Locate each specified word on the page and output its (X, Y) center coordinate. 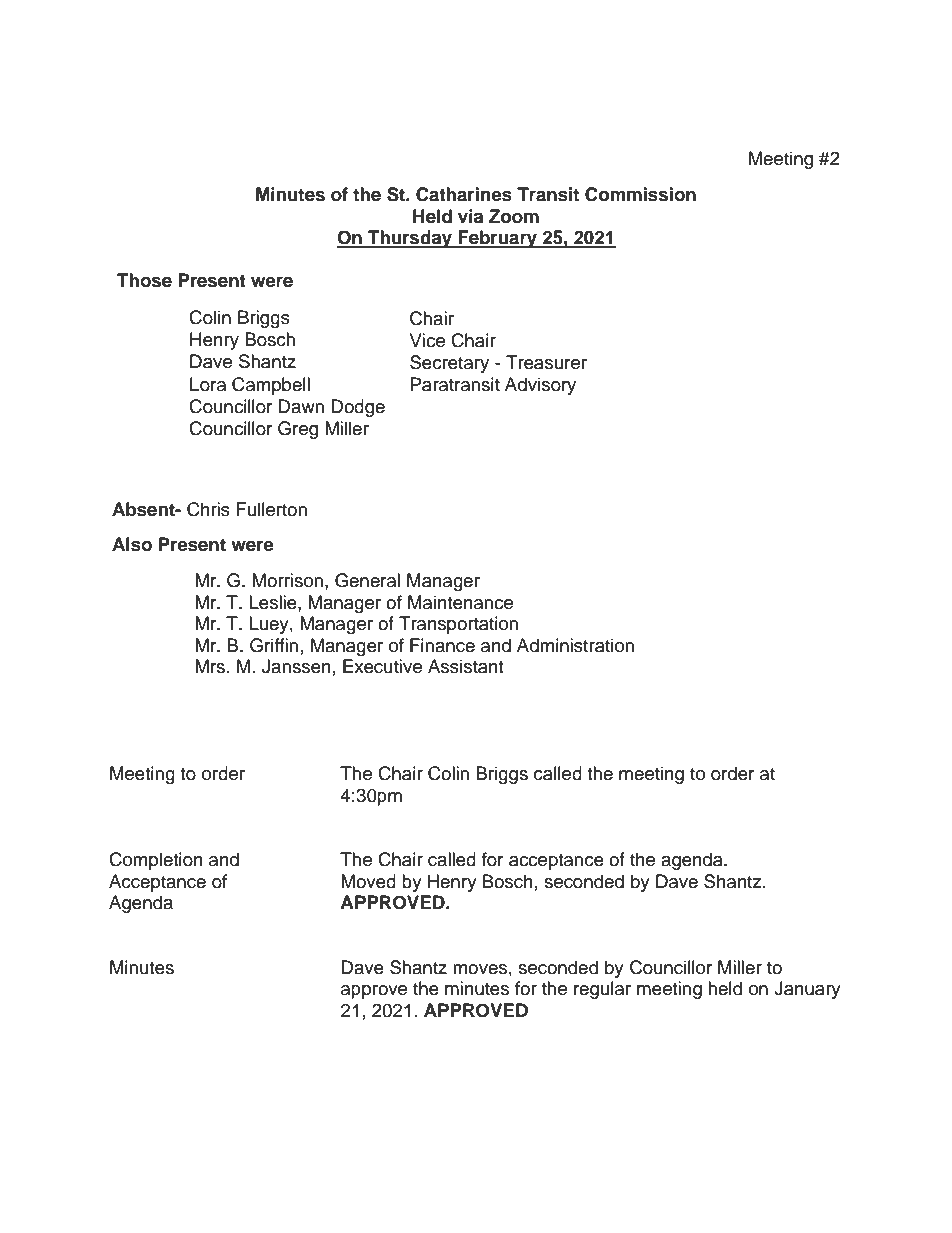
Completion (156, 861)
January (807, 990)
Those (144, 280)
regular (602, 990)
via (470, 216)
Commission (640, 194)
